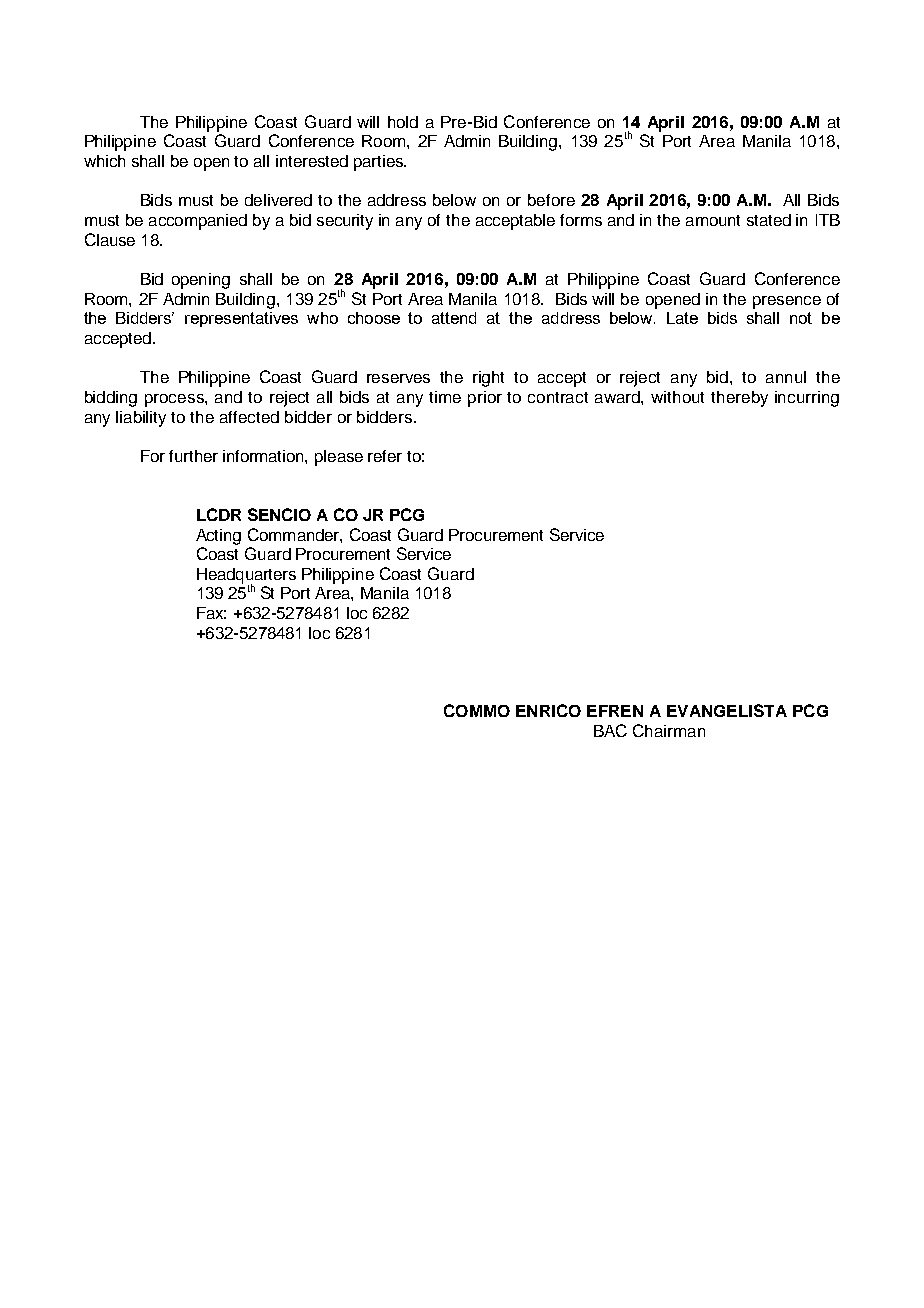 This image has height=1308, width=924. What do you see at coordinates (141, 419) in the image?
I see `liability` at bounding box center [141, 419].
